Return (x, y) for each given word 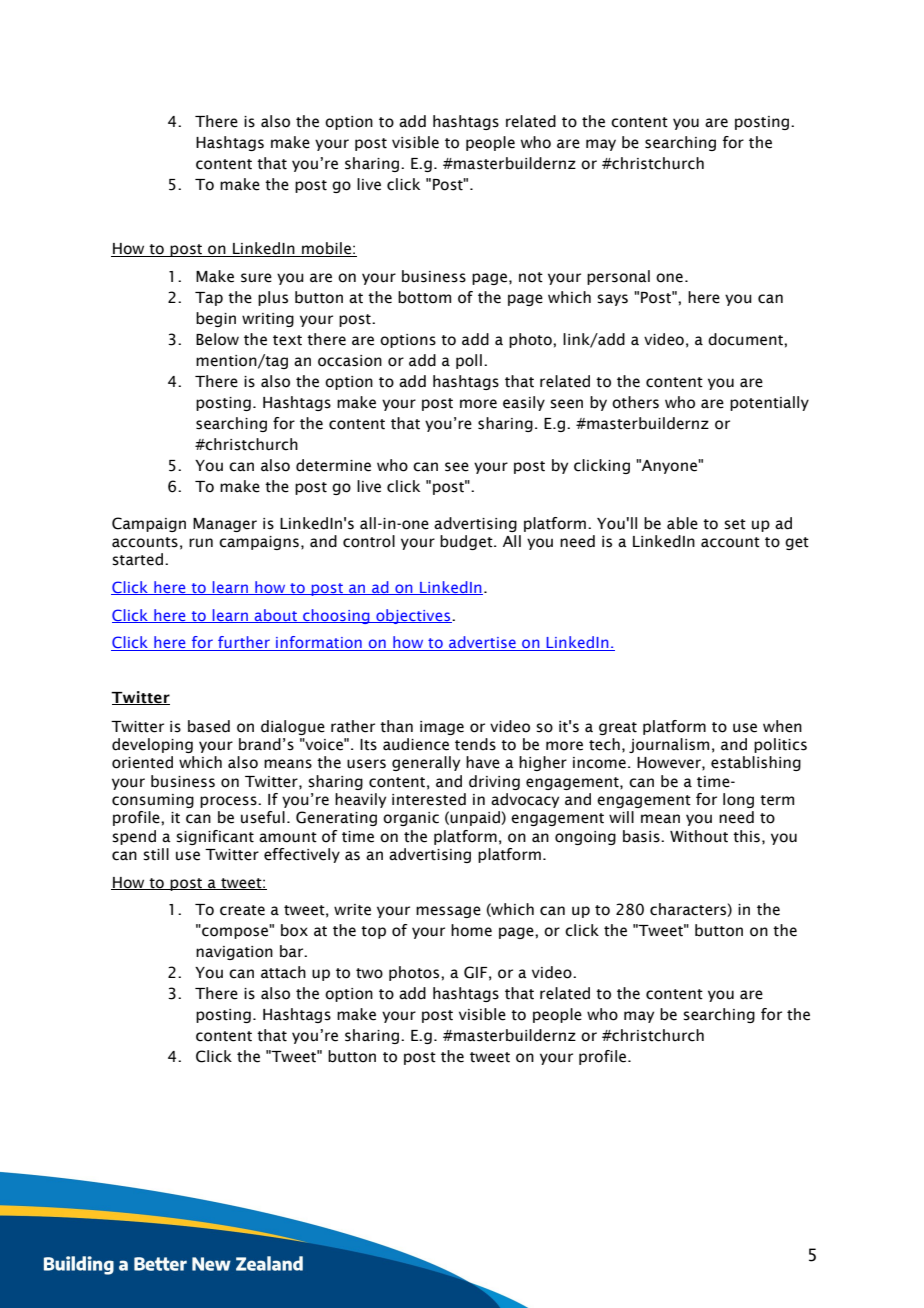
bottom (424, 297)
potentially (769, 403)
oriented (142, 762)
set (735, 524)
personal (618, 277)
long (738, 800)
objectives (413, 616)
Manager (225, 525)
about (276, 616)
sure (256, 278)
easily (524, 403)
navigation (234, 953)
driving (494, 782)
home (471, 930)
